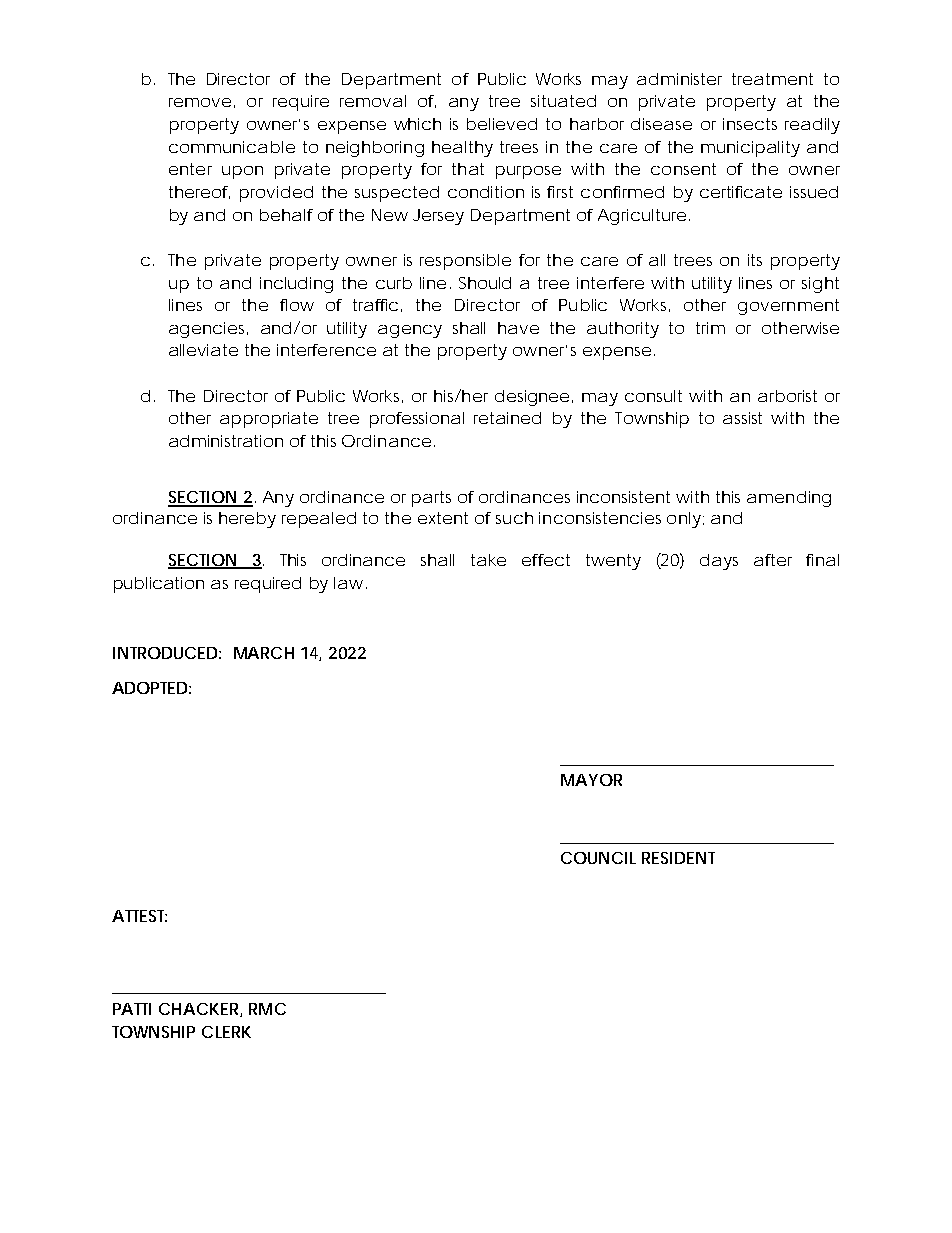  Describe the element at coordinates (719, 562) in the page. I see `days` at that location.
